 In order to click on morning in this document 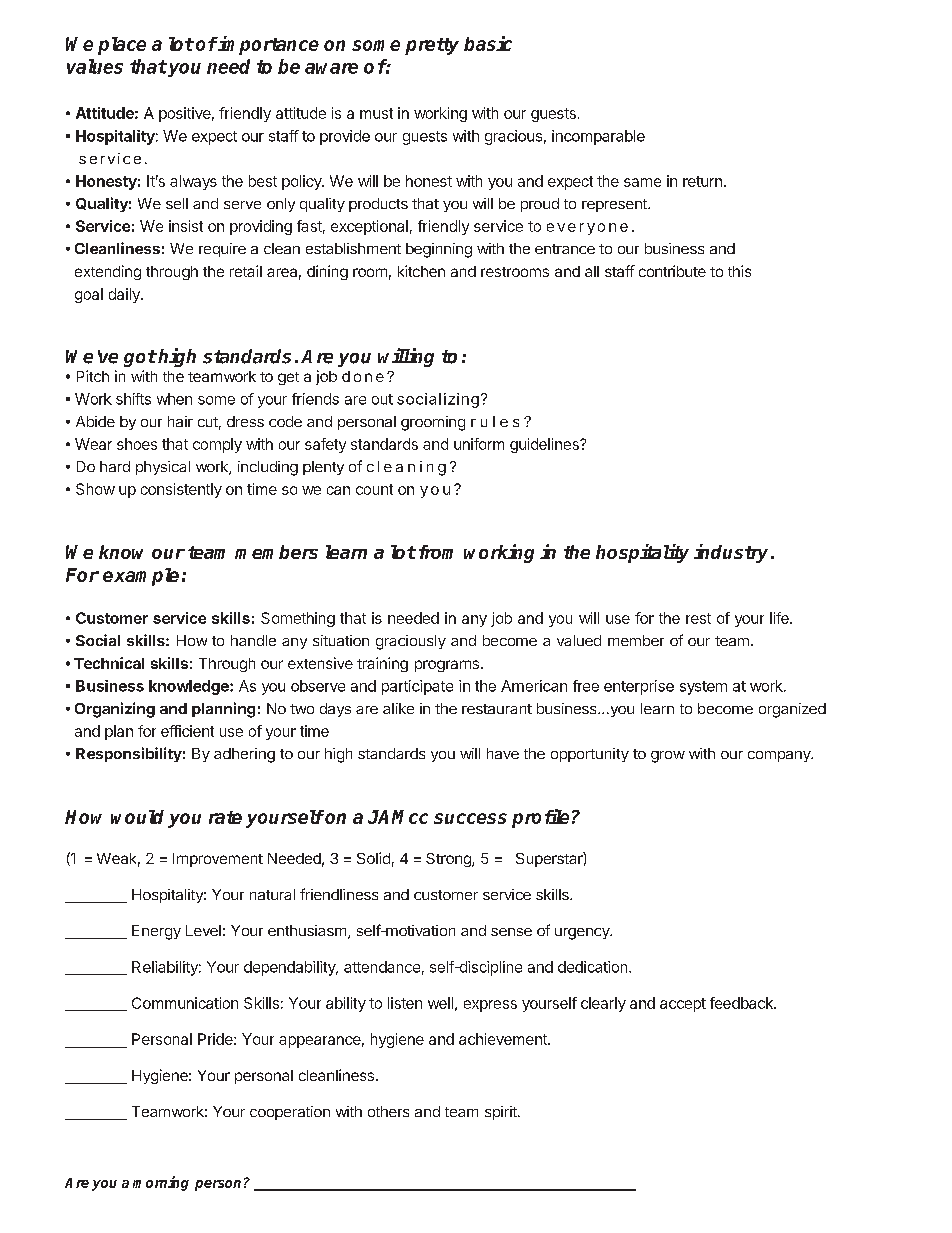, I will do `click(161, 1183)`.
